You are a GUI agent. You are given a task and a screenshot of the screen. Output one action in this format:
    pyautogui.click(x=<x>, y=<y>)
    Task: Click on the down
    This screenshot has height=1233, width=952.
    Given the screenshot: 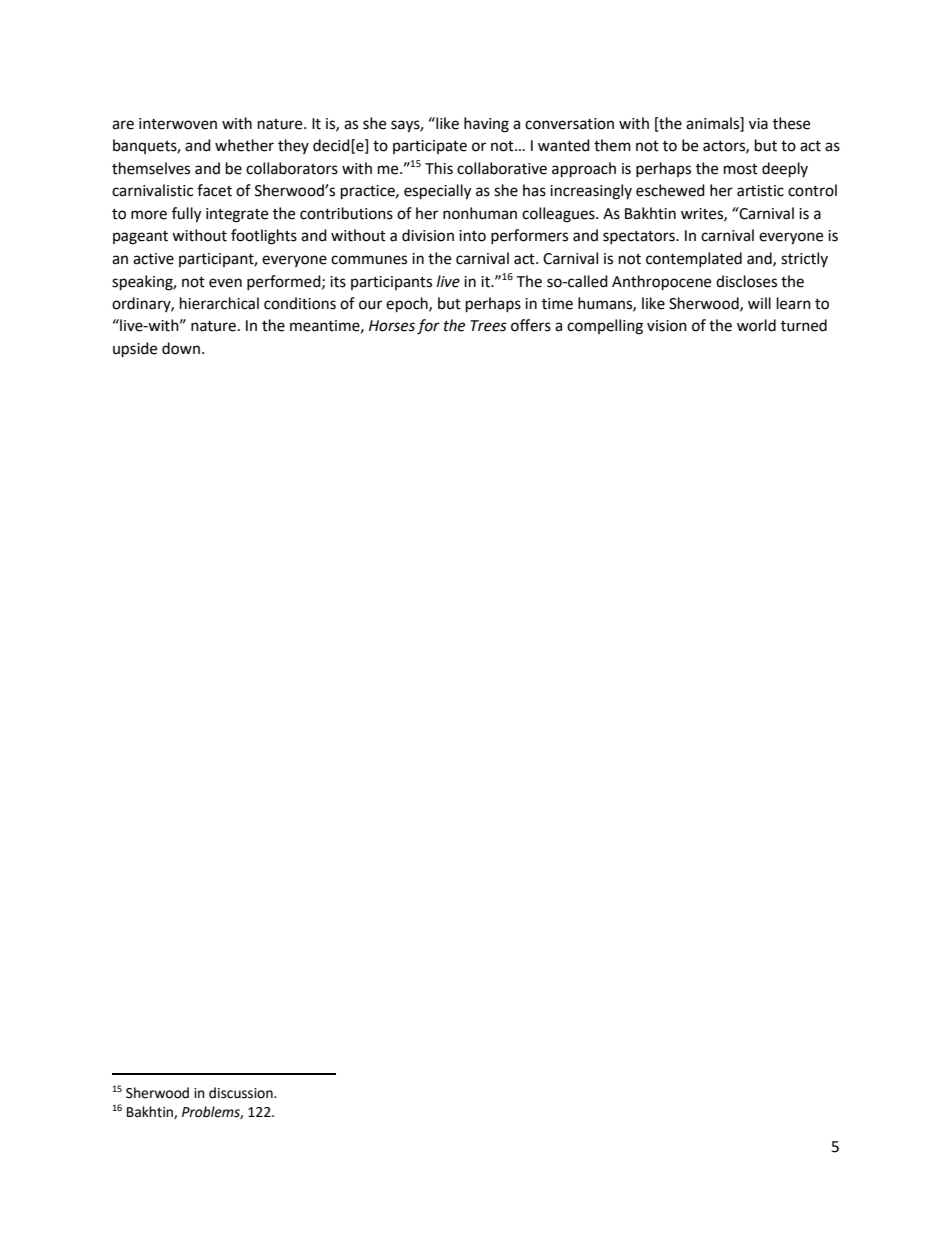 What is the action you would take?
    pyautogui.click(x=181, y=348)
